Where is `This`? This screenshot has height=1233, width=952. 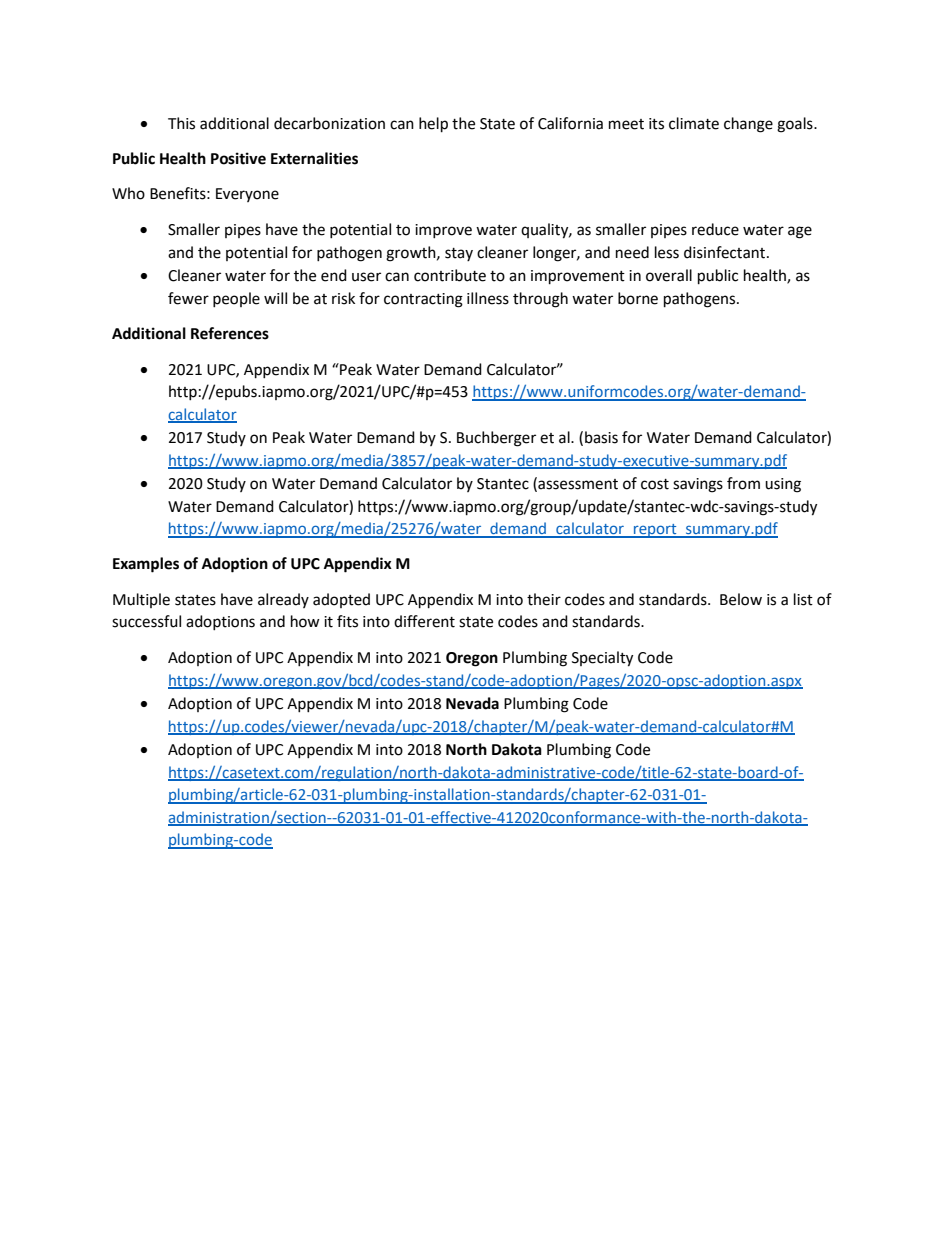
This is located at coordinates (181, 123).
